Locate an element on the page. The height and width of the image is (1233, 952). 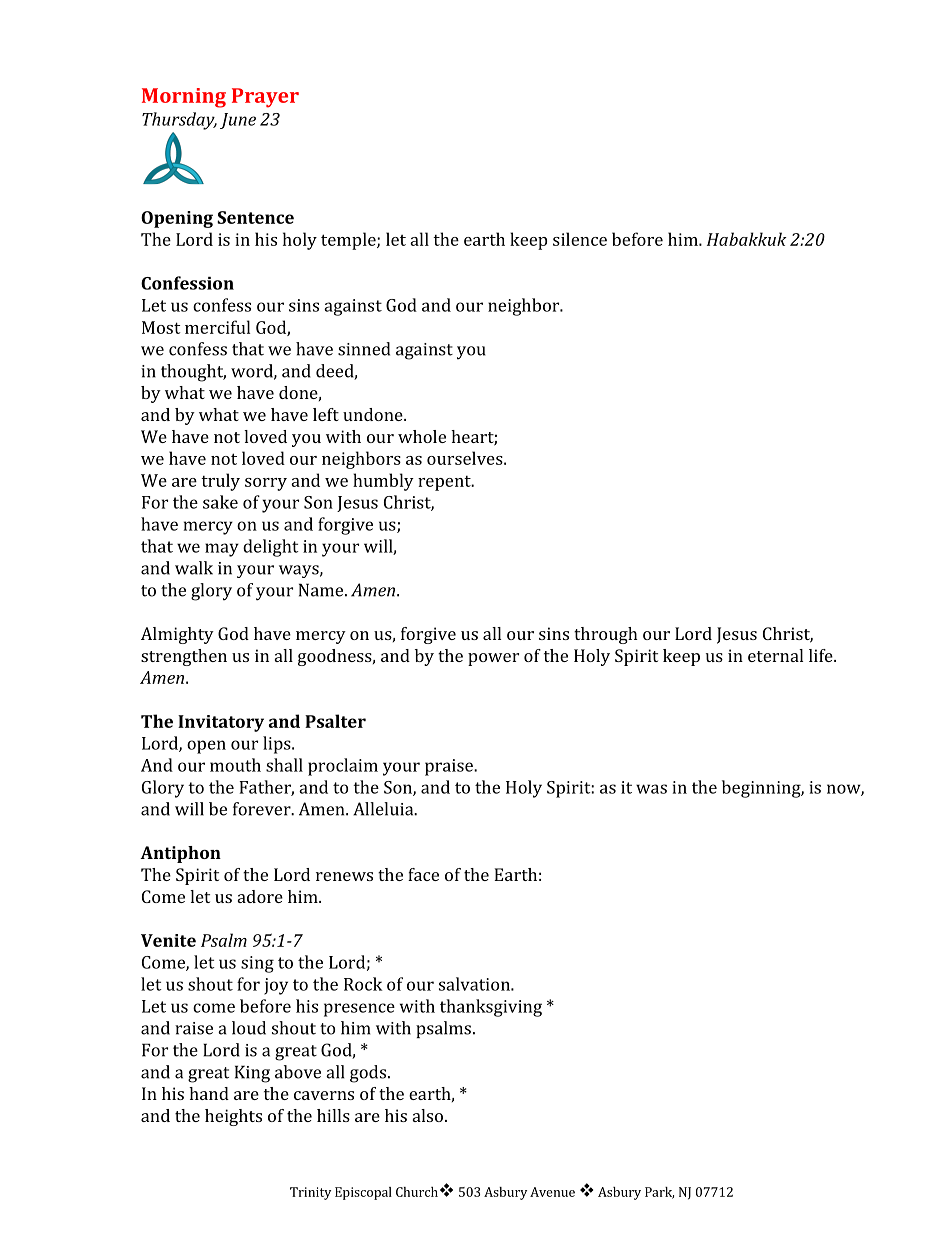
June is located at coordinates (238, 121).
